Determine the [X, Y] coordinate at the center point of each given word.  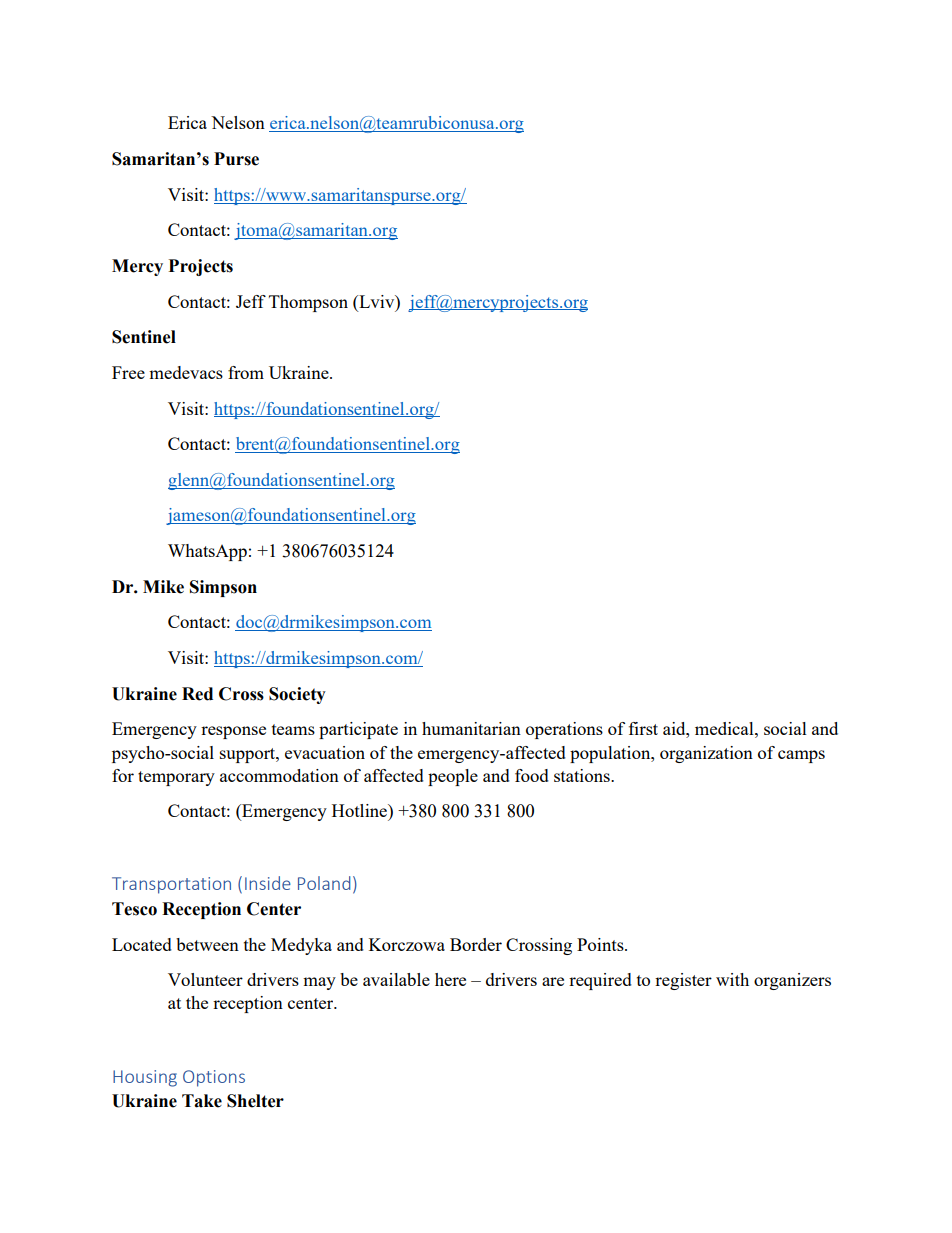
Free [128, 372]
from [246, 372]
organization [706, 754]
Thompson [308, 303]
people [453, 777]
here [450, 979]
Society [297, 695]
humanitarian [471, 728]
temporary [176, 778]
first [643, 728]
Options [214, 1078]
